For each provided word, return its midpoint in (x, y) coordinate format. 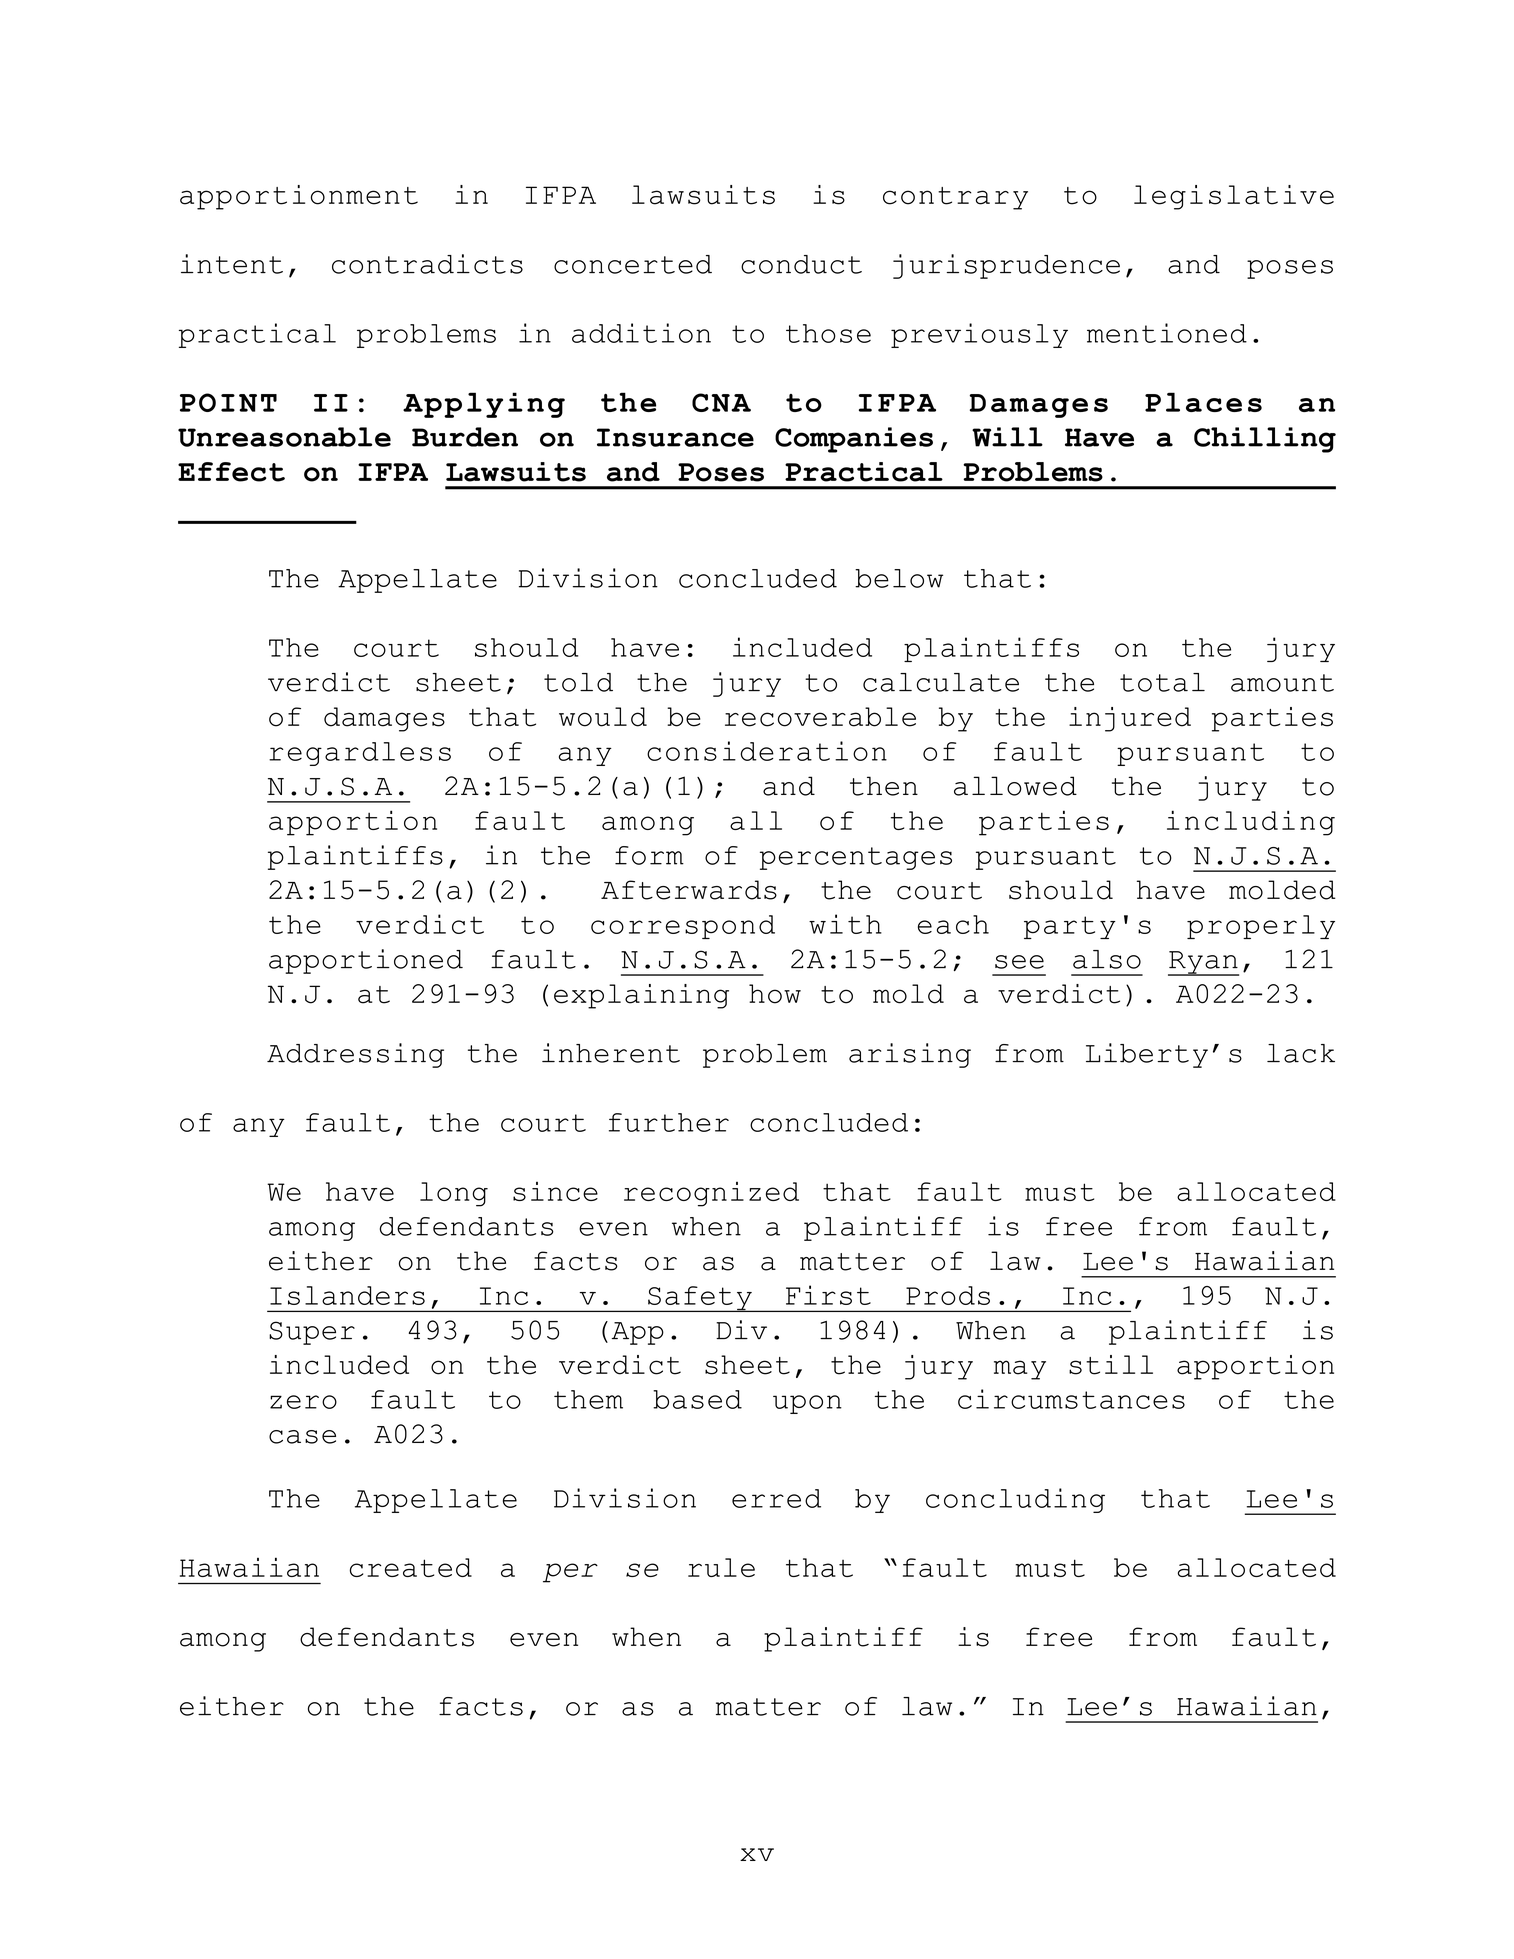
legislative (1234, 197)
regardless (360, 754)
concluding (1015, 1500)
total (1162, 682)
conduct (801, 264)
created (411, 1567)
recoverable (820, 717)
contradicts (427, 264)
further (669, 1122)
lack (1301, 1053)
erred (776, 1498)
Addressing (355, 1055)
